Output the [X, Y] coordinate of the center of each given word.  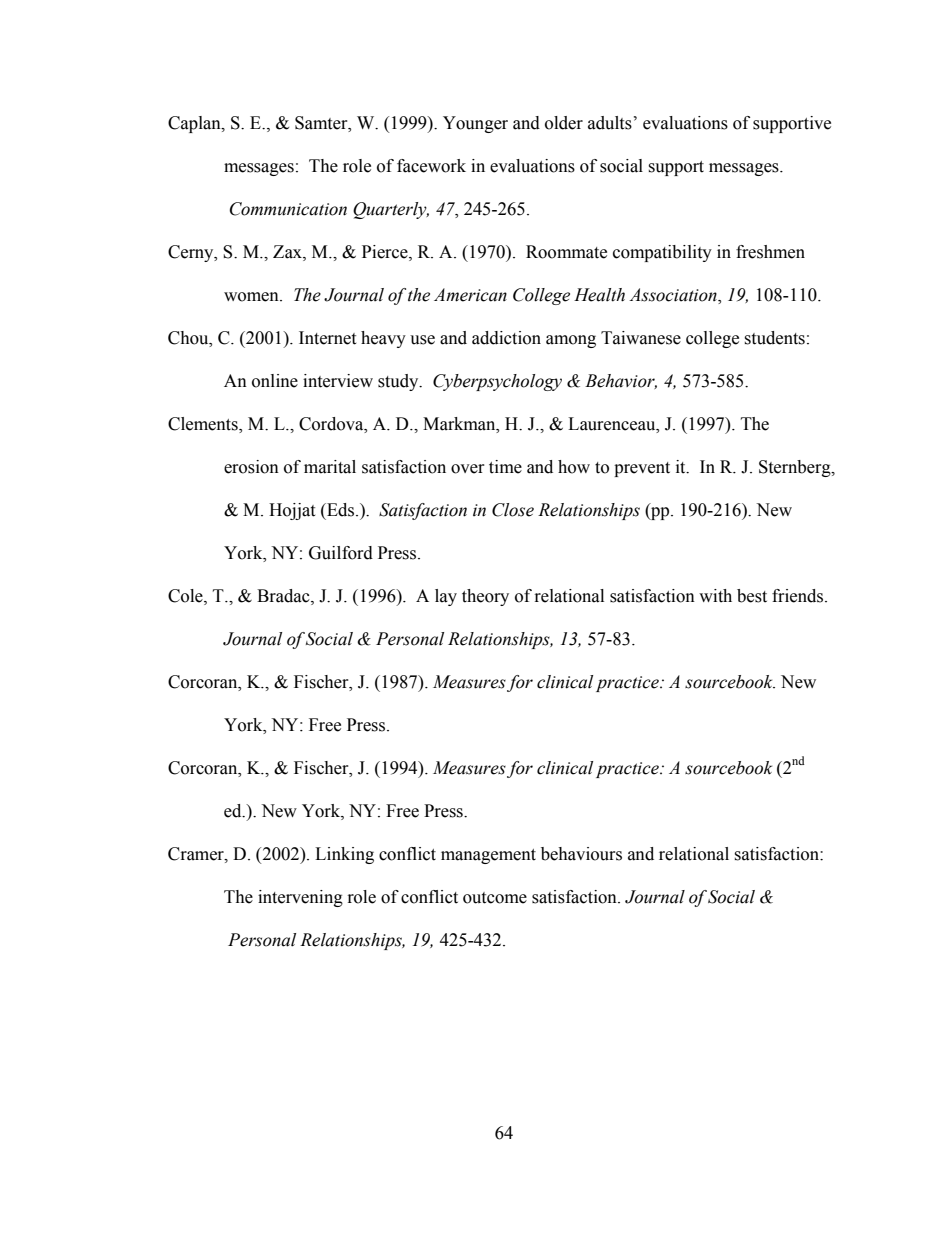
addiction [506, 338]
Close [513, 510]
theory [485, 597]
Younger [475, 124]
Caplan [195, 124]
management [488, 856]
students [774, 338]
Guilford [341, 553]
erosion [251, 467]
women [252, 297]
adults [610, 123]
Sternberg [796, 468]
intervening [300, 898]
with [715, 596]
